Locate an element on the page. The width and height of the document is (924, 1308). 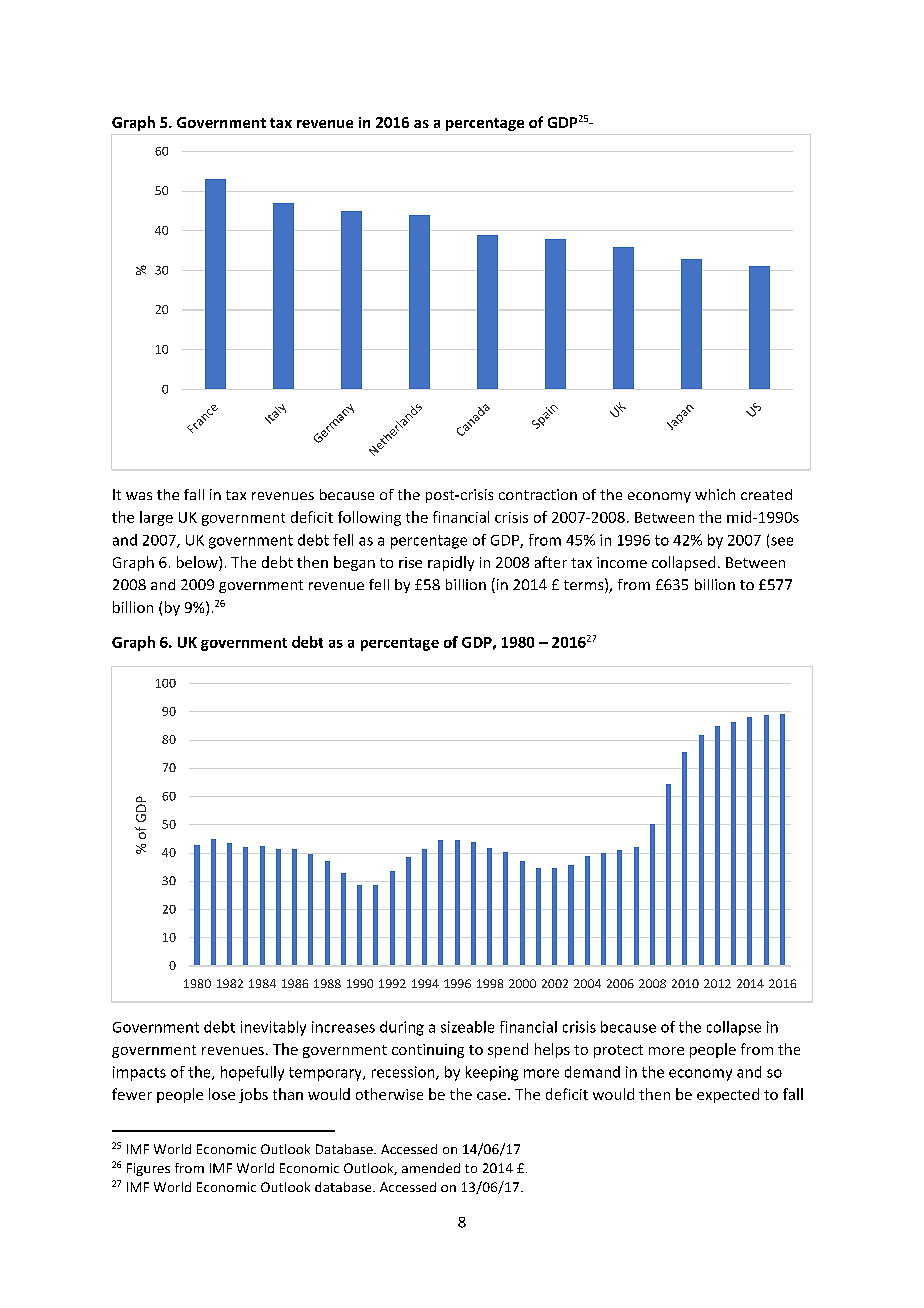
Figures is located at coordinates (148, 1169).
